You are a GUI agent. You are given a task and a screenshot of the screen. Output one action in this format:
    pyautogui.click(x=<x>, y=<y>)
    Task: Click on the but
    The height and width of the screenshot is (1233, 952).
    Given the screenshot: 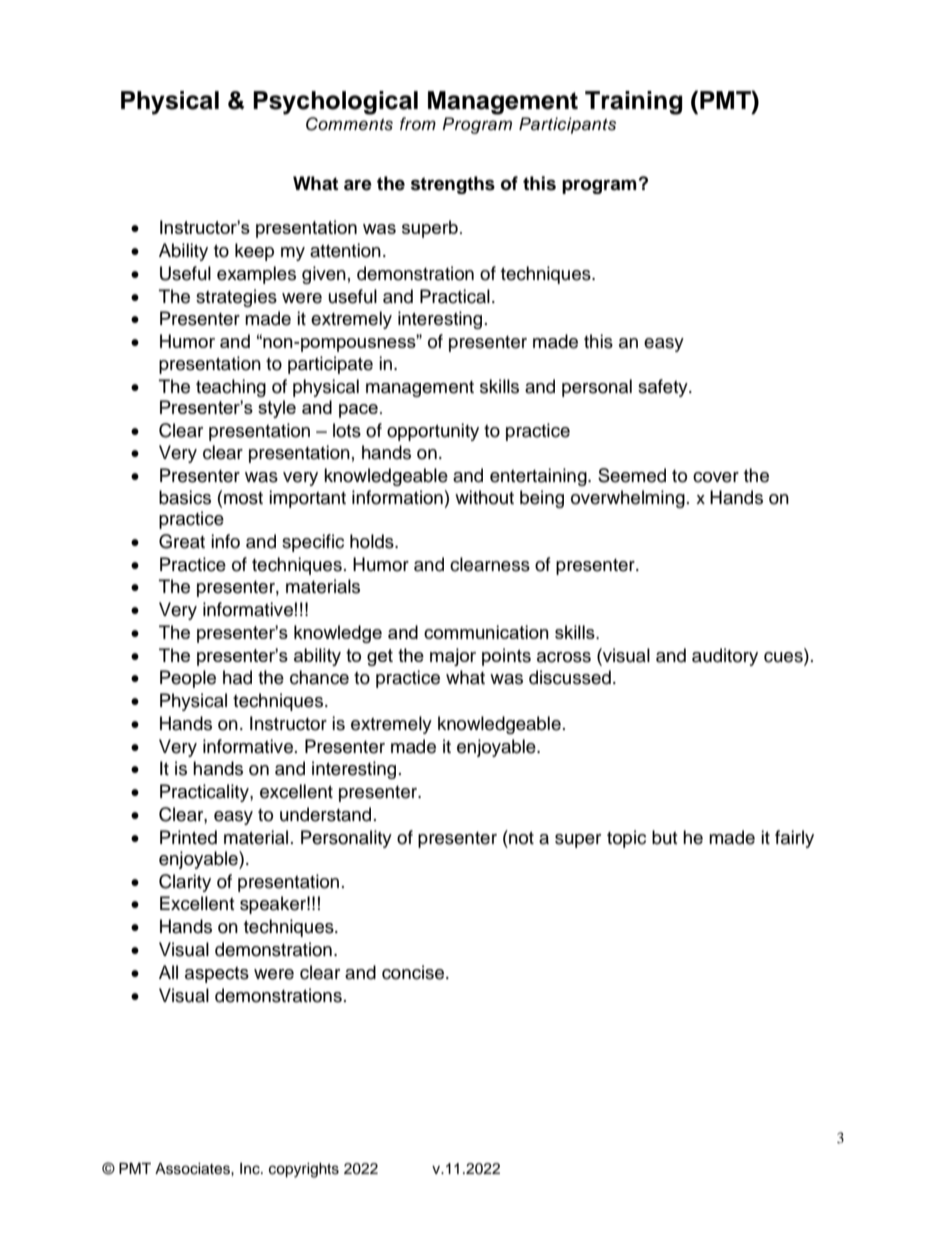 What is the action you would take?
    pyautogui.click(x=664, y=837)
